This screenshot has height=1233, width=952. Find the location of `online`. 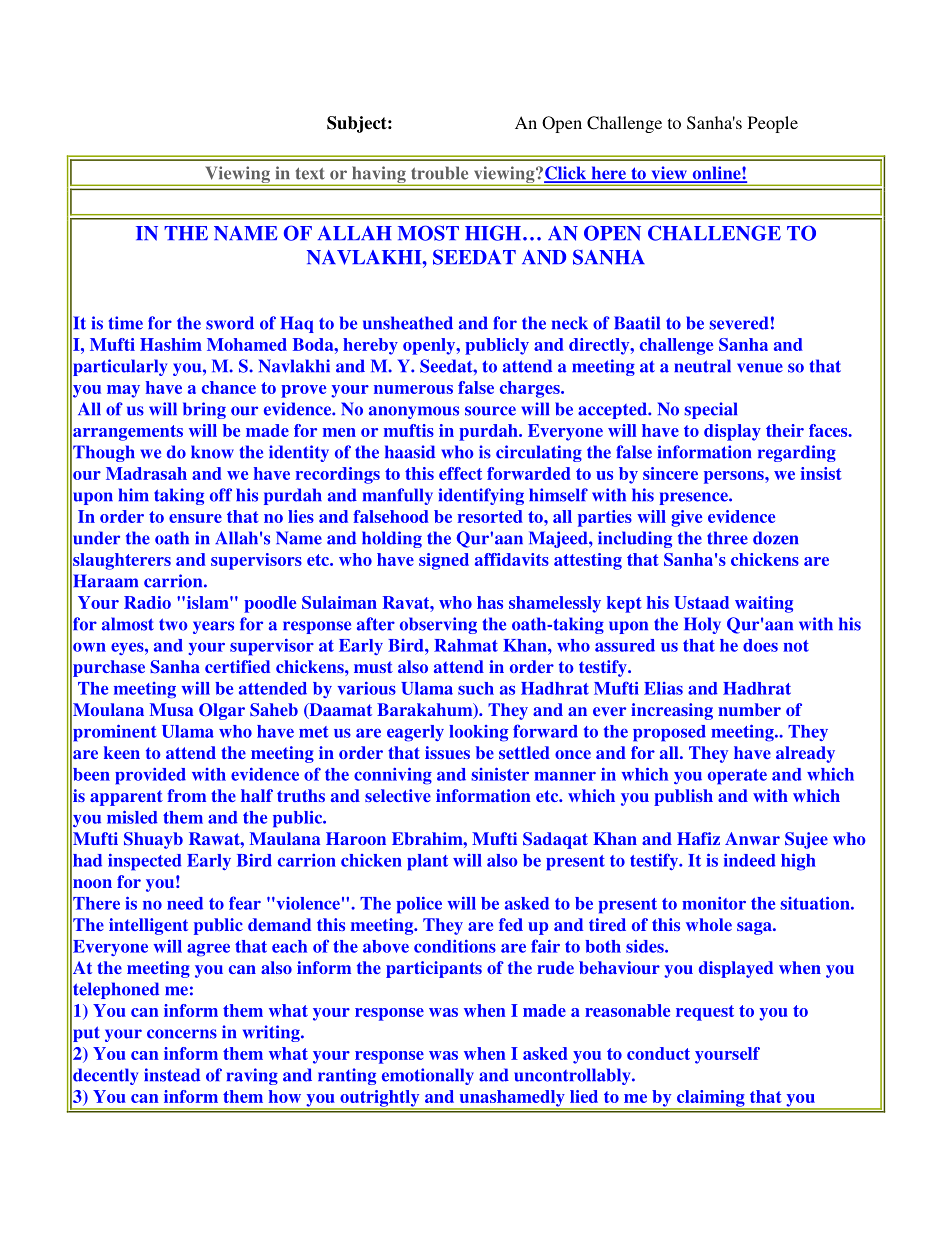

online is located at coordinates (716, 174).
